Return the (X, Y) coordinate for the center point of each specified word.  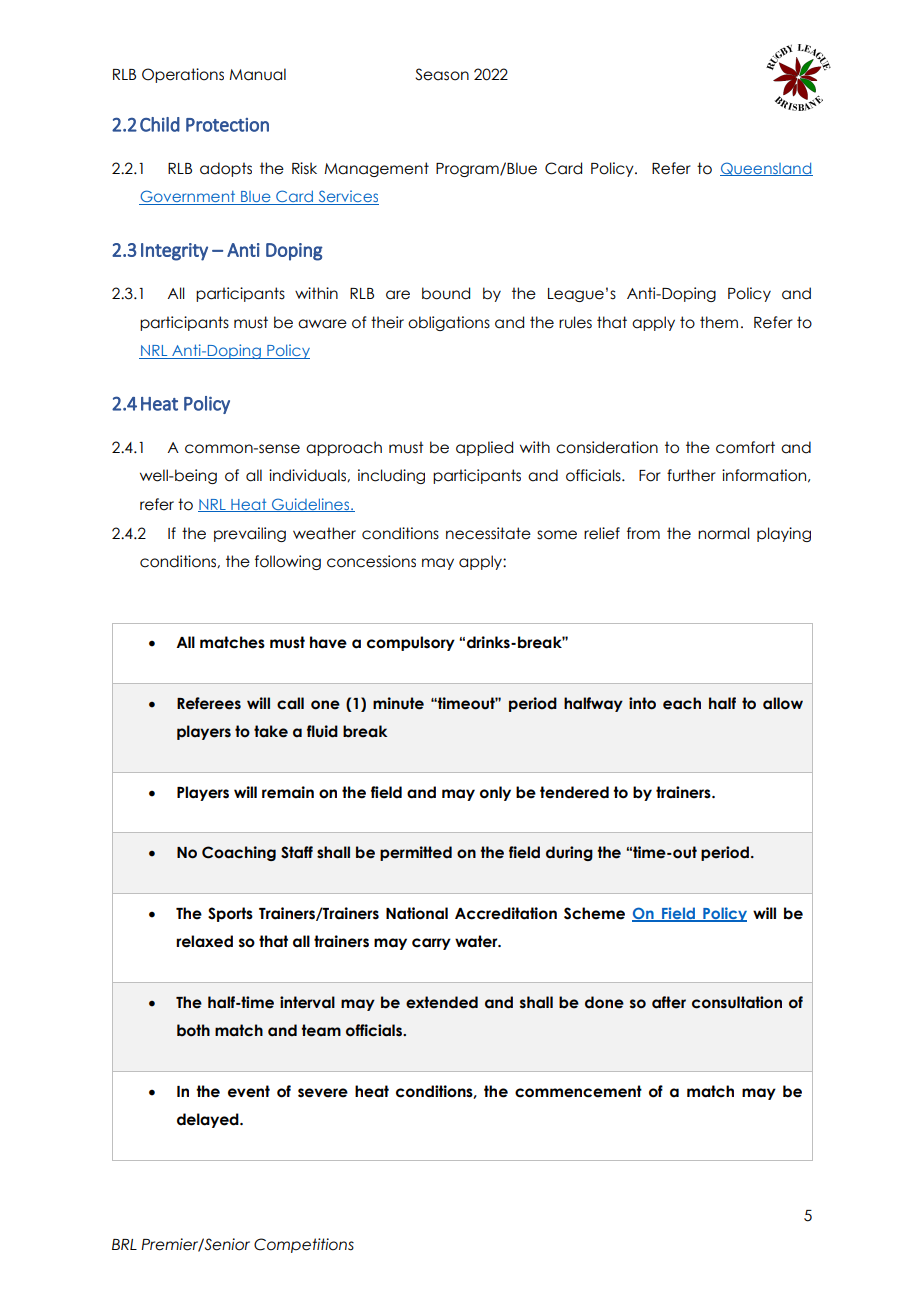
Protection (227, 125)
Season (442, 74)
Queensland (766, 169)
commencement (578, 1091)
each (682, 703)
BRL (124, 1244)
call (290, 703)
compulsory (411, 643)
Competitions (304, 1245)
